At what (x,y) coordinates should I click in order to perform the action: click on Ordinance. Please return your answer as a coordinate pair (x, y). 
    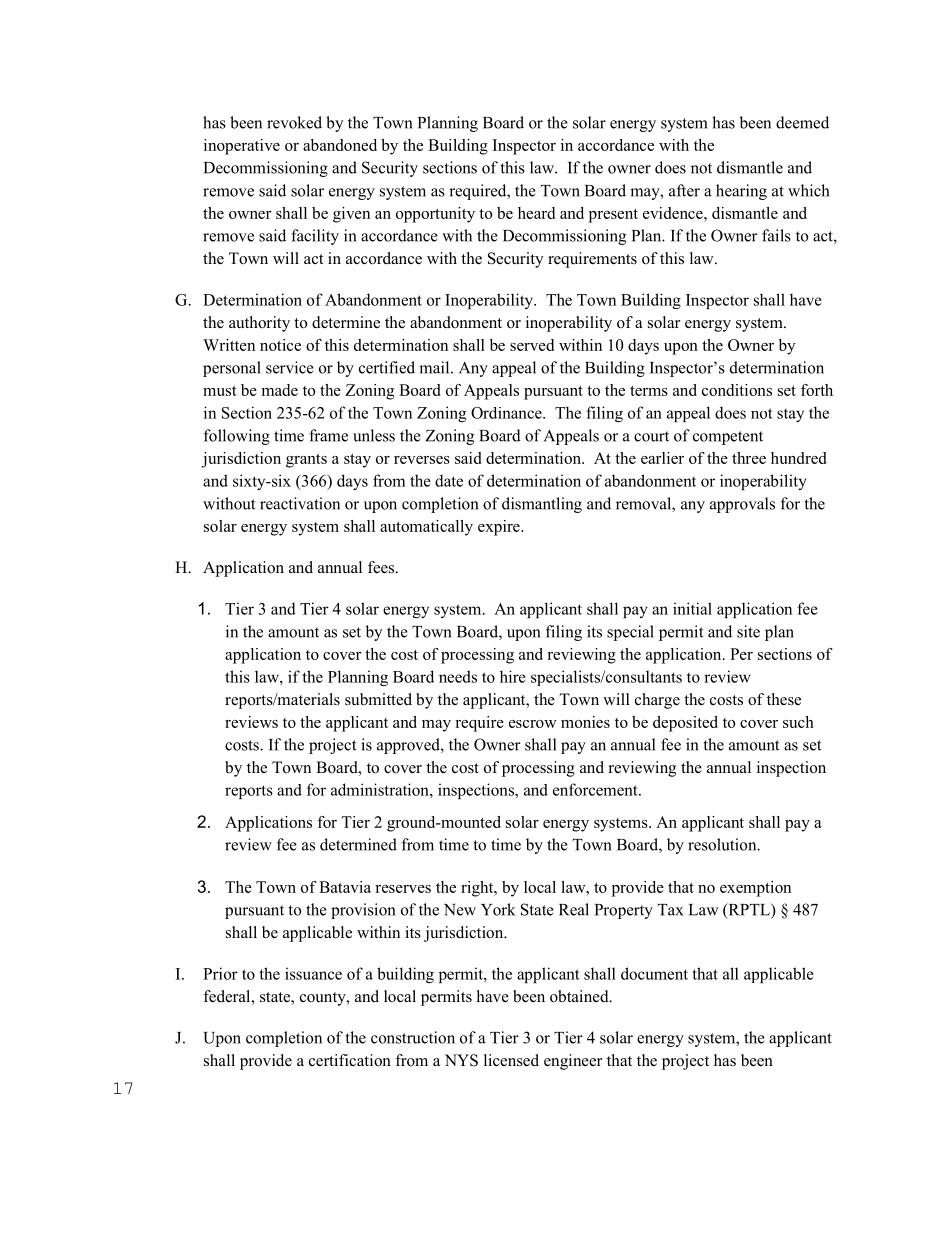
    Looking at the image, I should click on (507, 413).
